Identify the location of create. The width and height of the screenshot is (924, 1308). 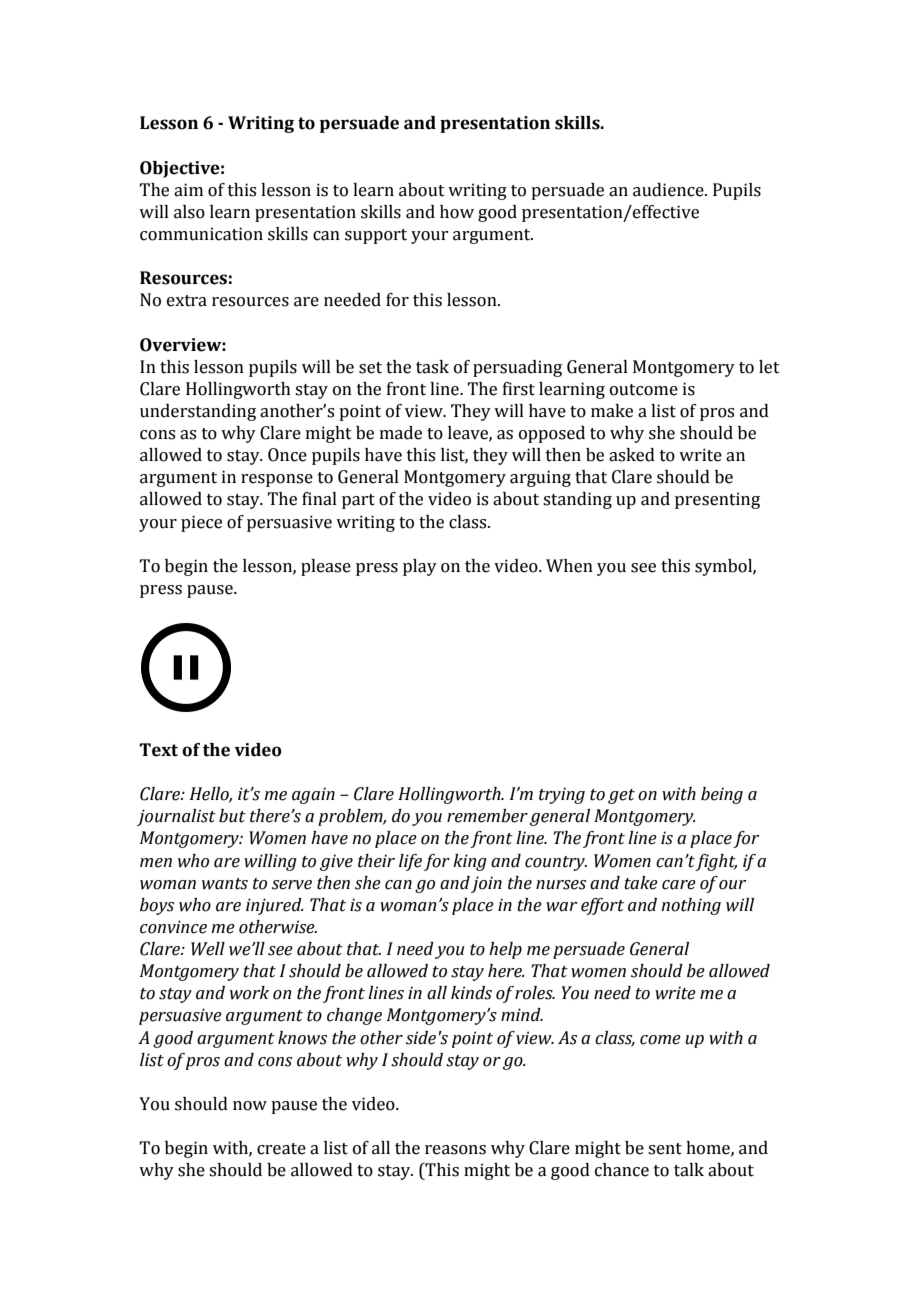
(281, 1149).
